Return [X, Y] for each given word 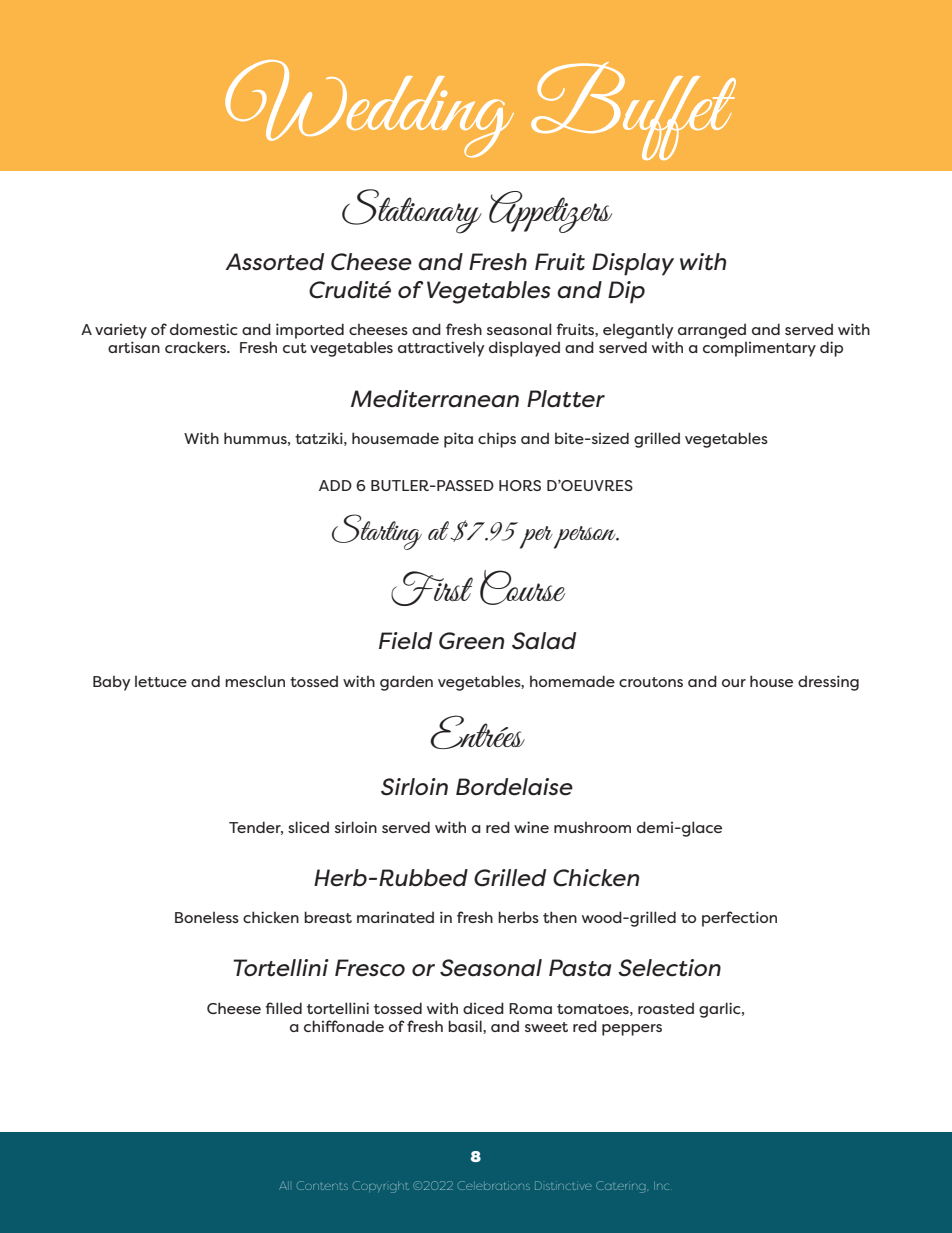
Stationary [412, 211]
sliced [308, 827]
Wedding [369, 109]
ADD [335, 485]
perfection [739, 919]
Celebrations [494, 1185]
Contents [322, 1185]
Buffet [633, 111]
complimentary [759, 349]
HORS [520, 485]
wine [531, 827]
